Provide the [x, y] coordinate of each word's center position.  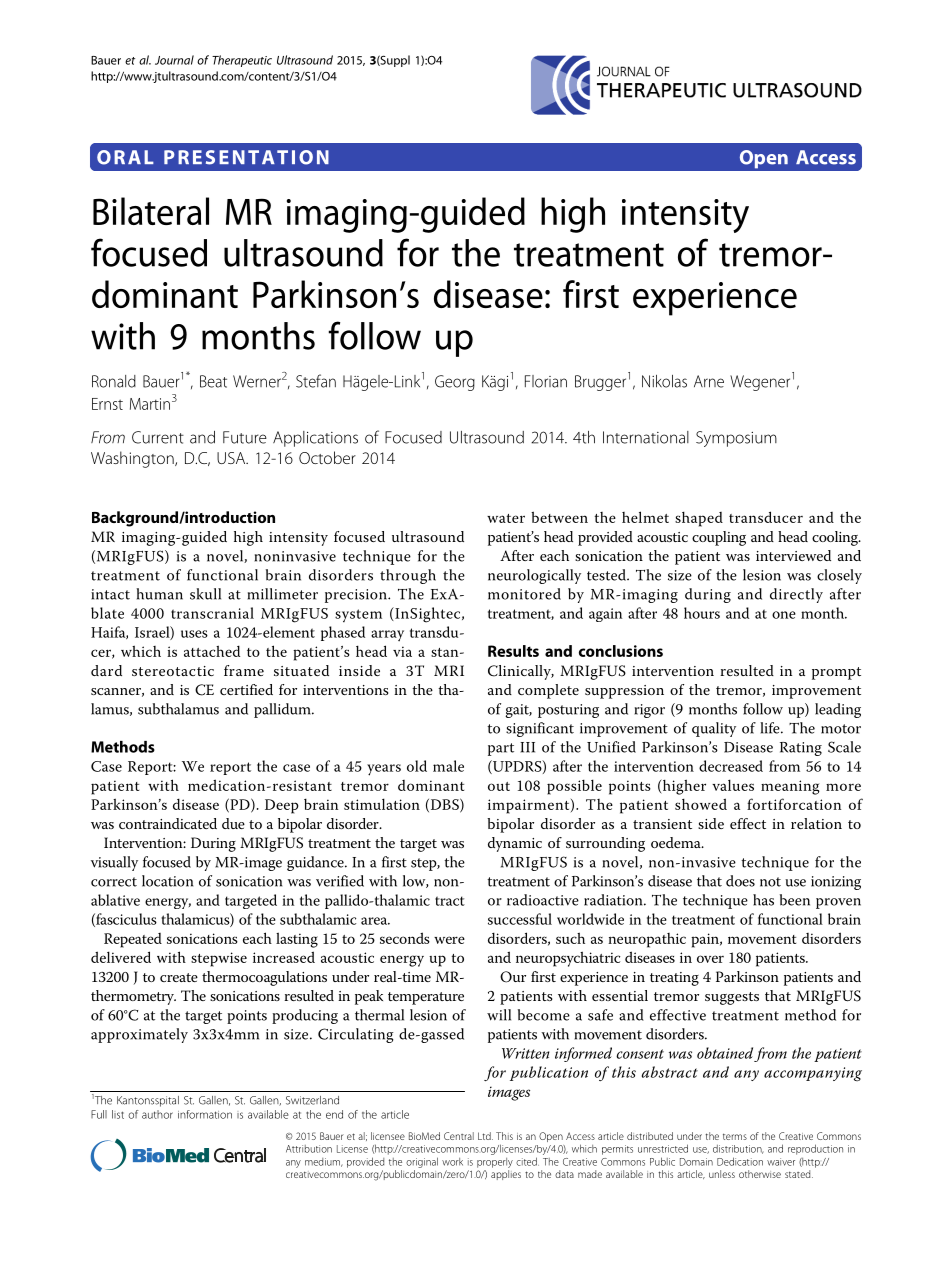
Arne [709, 381]
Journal [174, 60]
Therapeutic [242, 61]
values [733, 785]
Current [158, 437]
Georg [455, 383]
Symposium [736, 439]
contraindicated [168, 823]
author [157, 1114]
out [499, 786]
